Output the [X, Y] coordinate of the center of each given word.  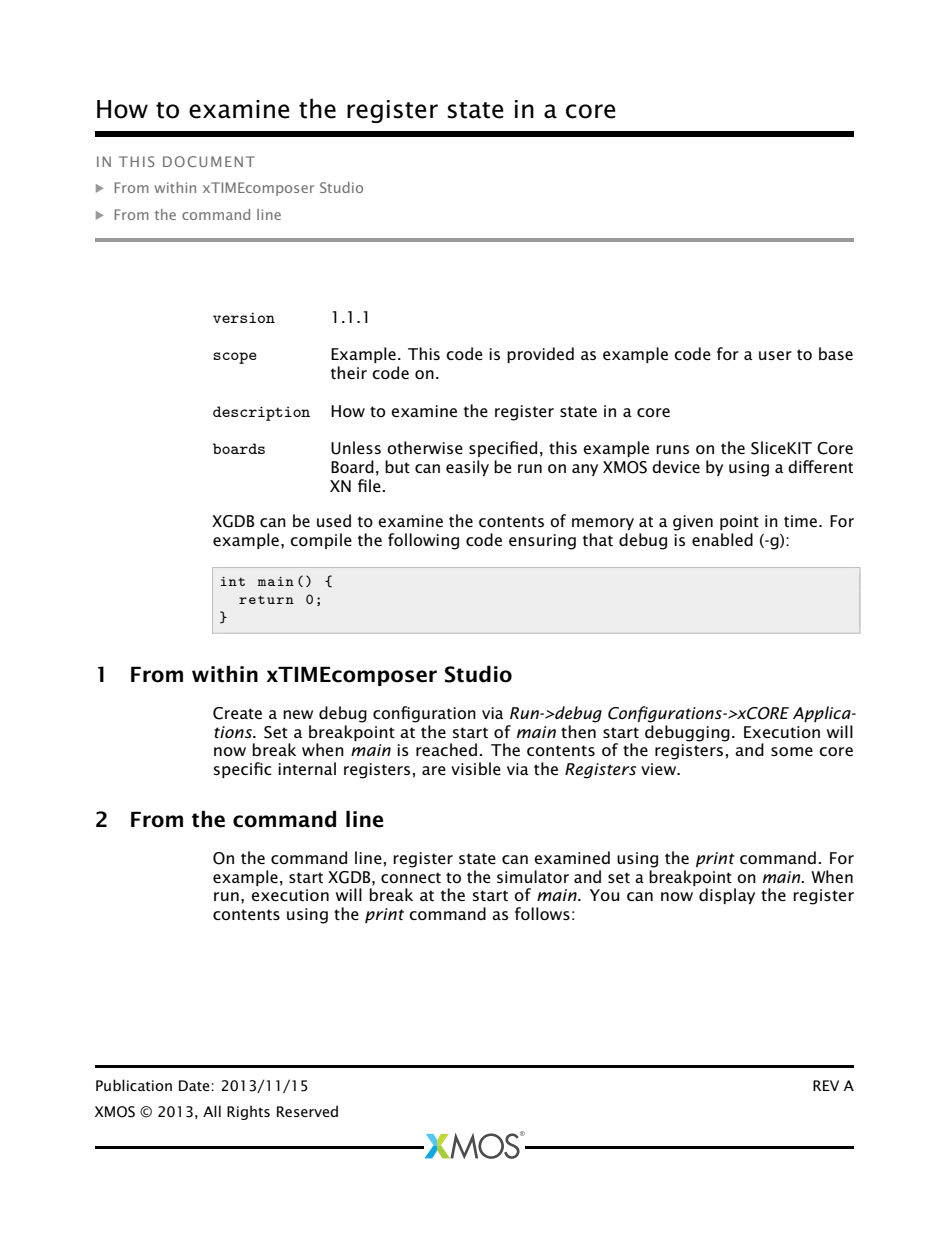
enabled [722, 539]
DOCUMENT [209, 161]
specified [503, 449]
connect [411, 877]
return [266, 599]
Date [194, 1085]
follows [542, 913]
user [775, 355]
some [792, 751]
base [836, 353]
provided [540, 355]
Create [237, 713]
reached [446, 749]
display [727, 896]
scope [235, 358]
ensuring [542, 542]
